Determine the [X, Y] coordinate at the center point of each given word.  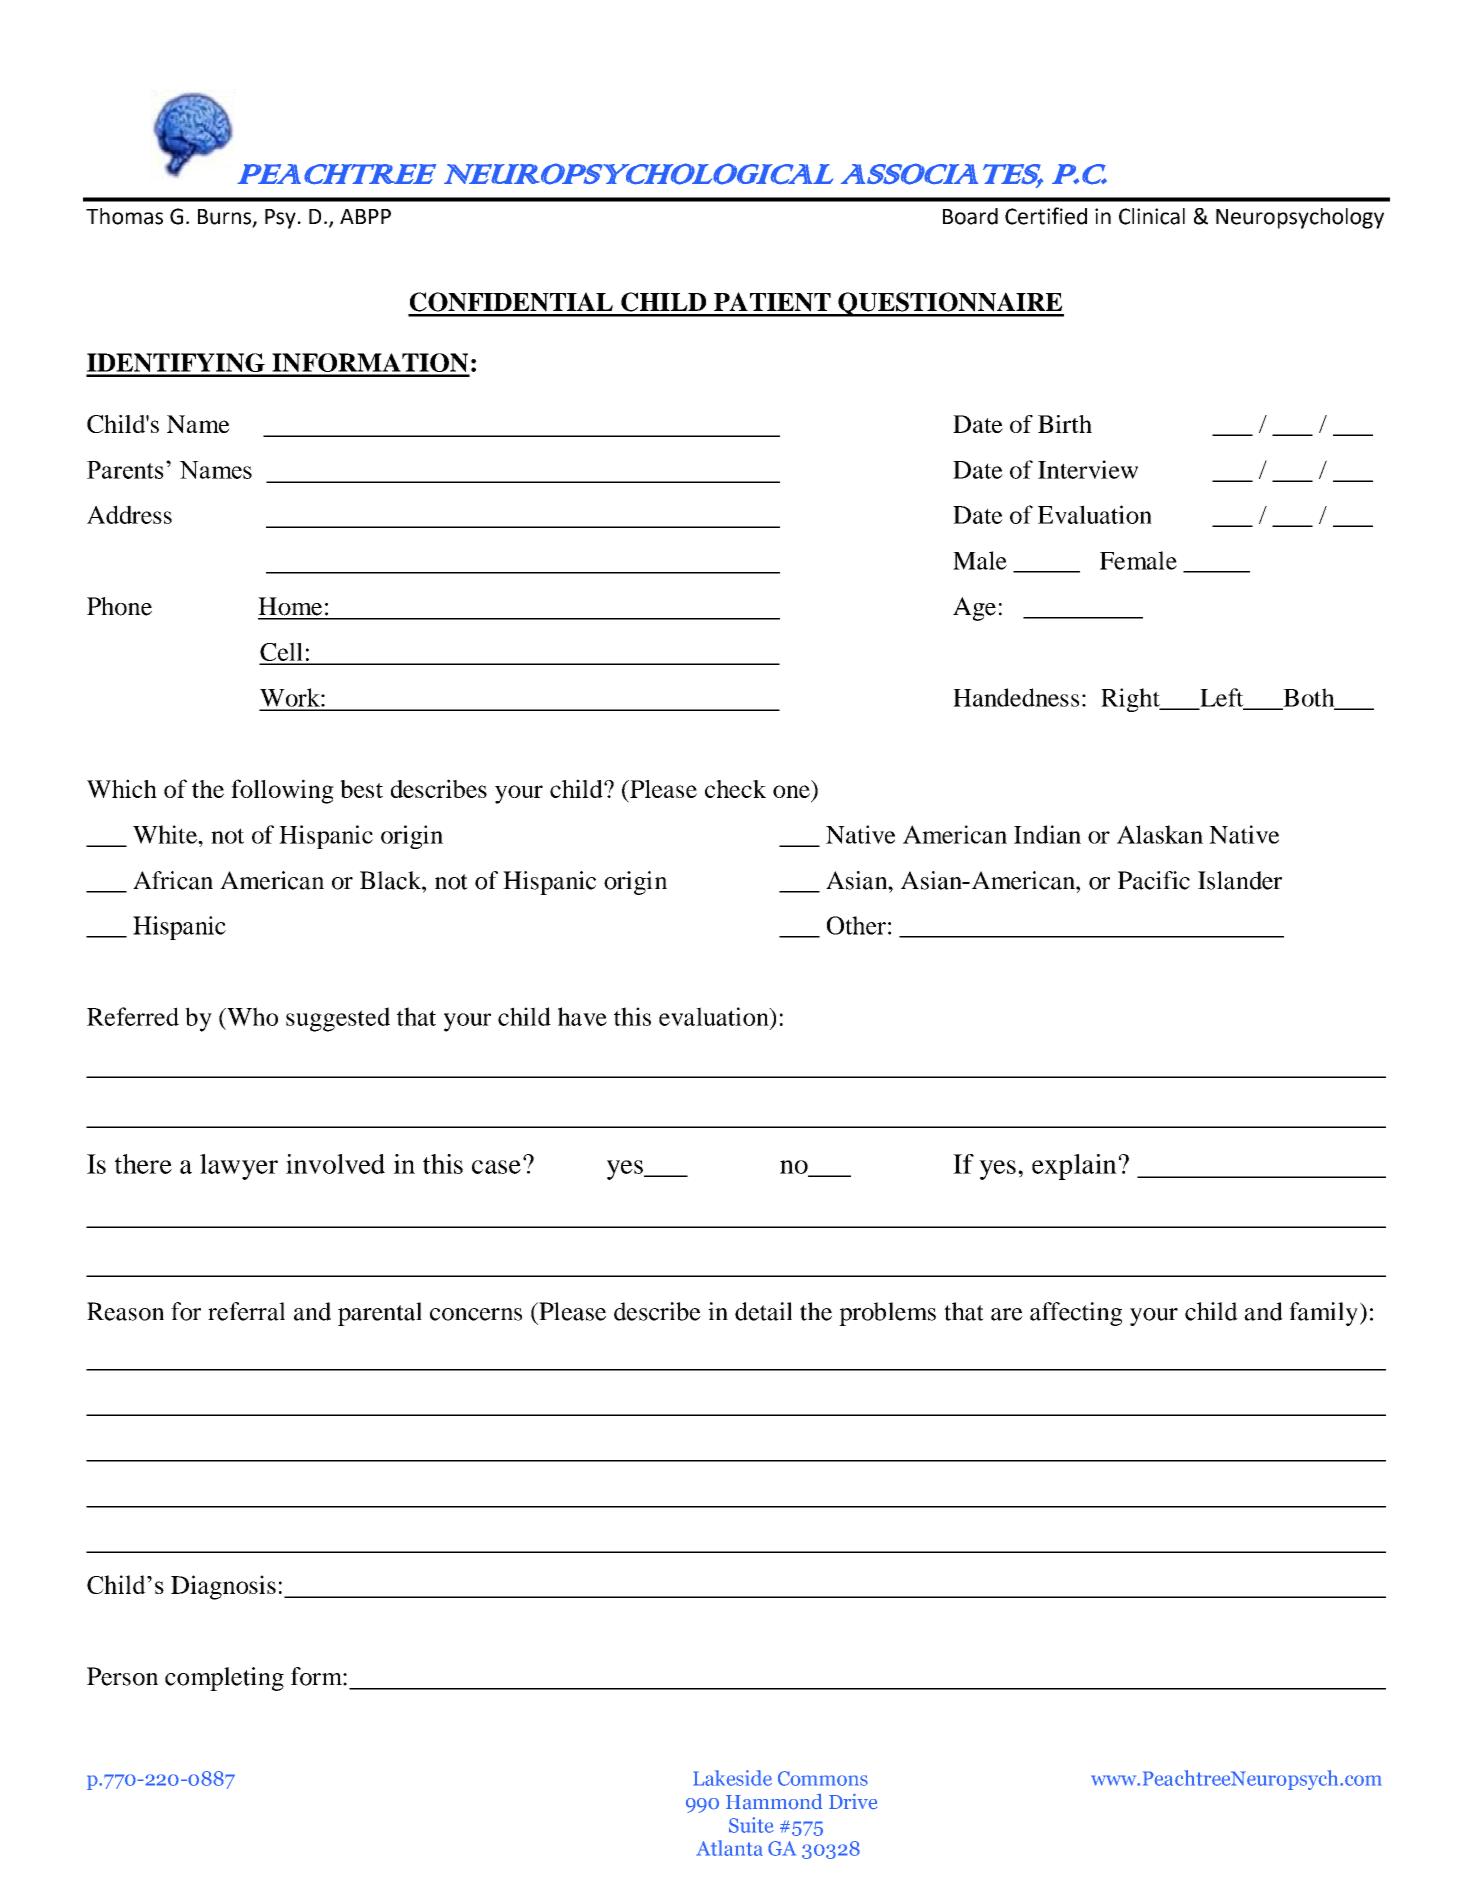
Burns [226, 218]
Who [251, 1016]
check [735, 789]
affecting [1076, 1314]
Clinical [1152, 216]
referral [246, 1311]
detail [763, 1311]
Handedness [1016, 697]
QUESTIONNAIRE [950, 304]
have [582, 1016]
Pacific [1154, 880]
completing [224, 1679]
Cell [282, 653]
